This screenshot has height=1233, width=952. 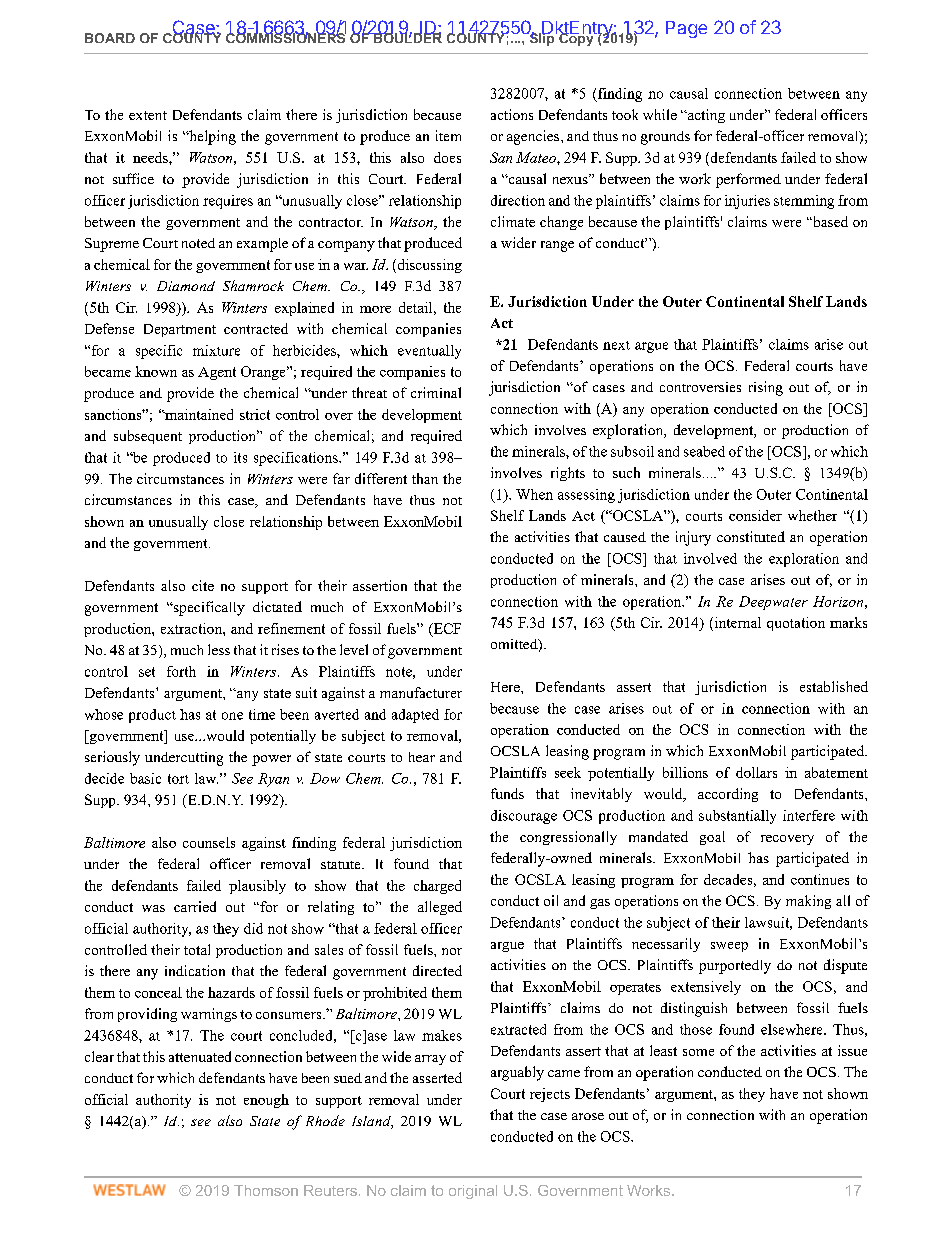 I want to click on extent, so click(x=148, y=115).
